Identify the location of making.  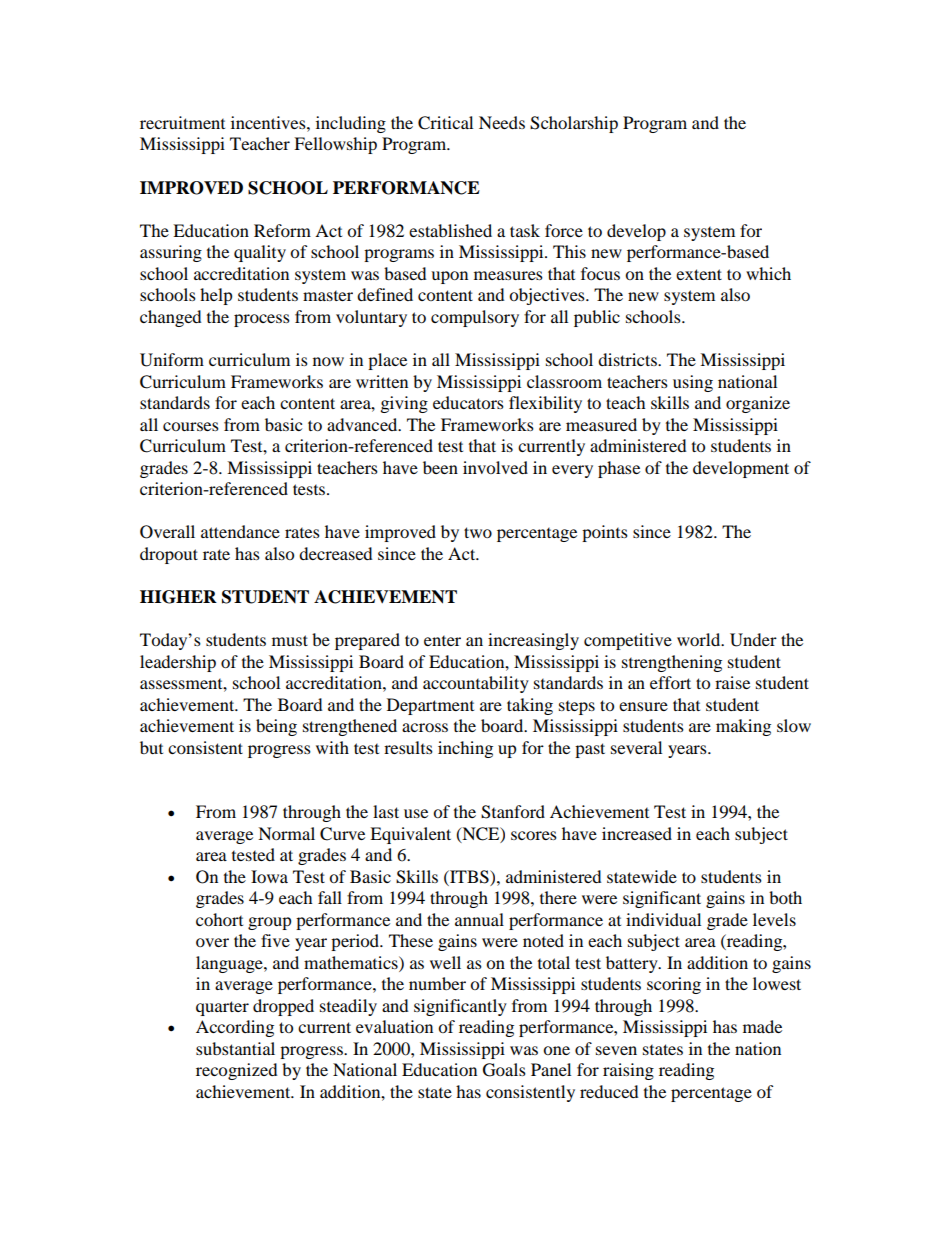
(743, 727).
